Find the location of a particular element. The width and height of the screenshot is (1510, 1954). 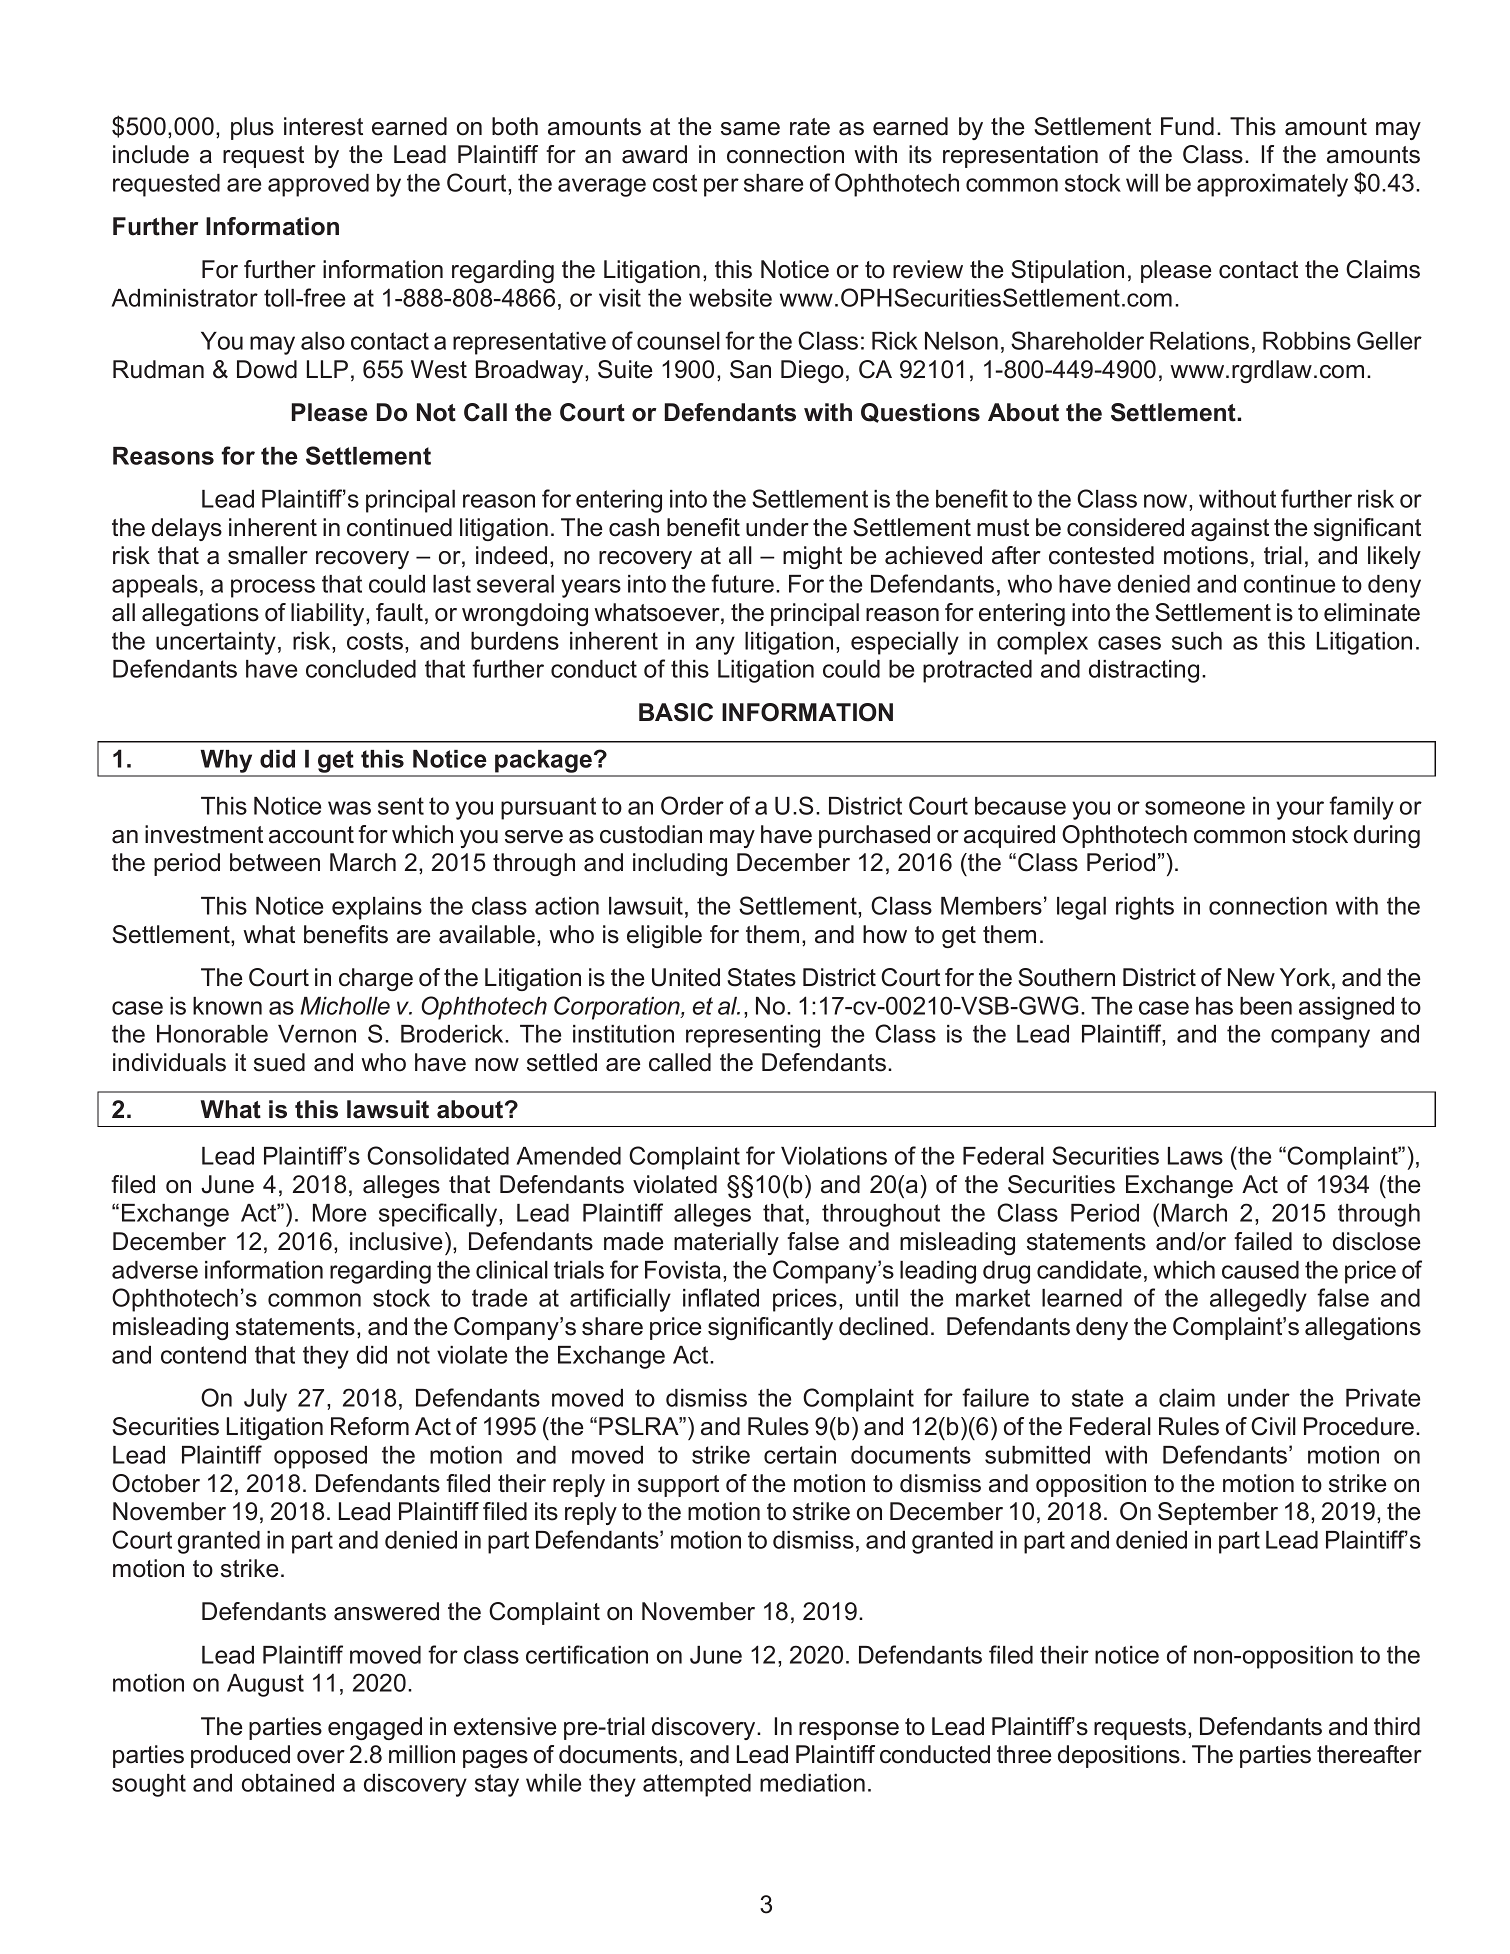

Order is located at coordinates (692, 805).
